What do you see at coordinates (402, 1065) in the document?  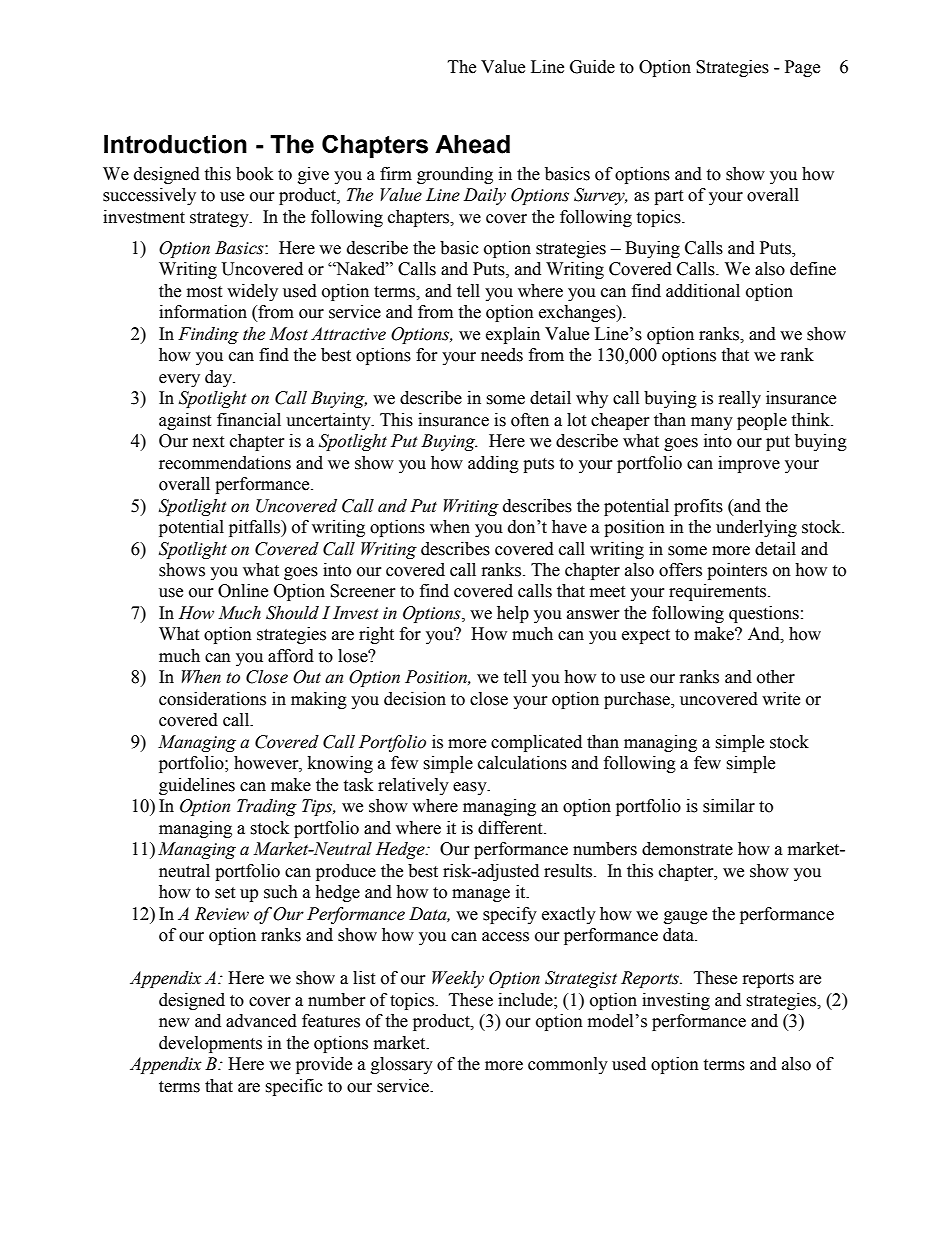 I see `glossary` at bounding box center [402, 1065].
